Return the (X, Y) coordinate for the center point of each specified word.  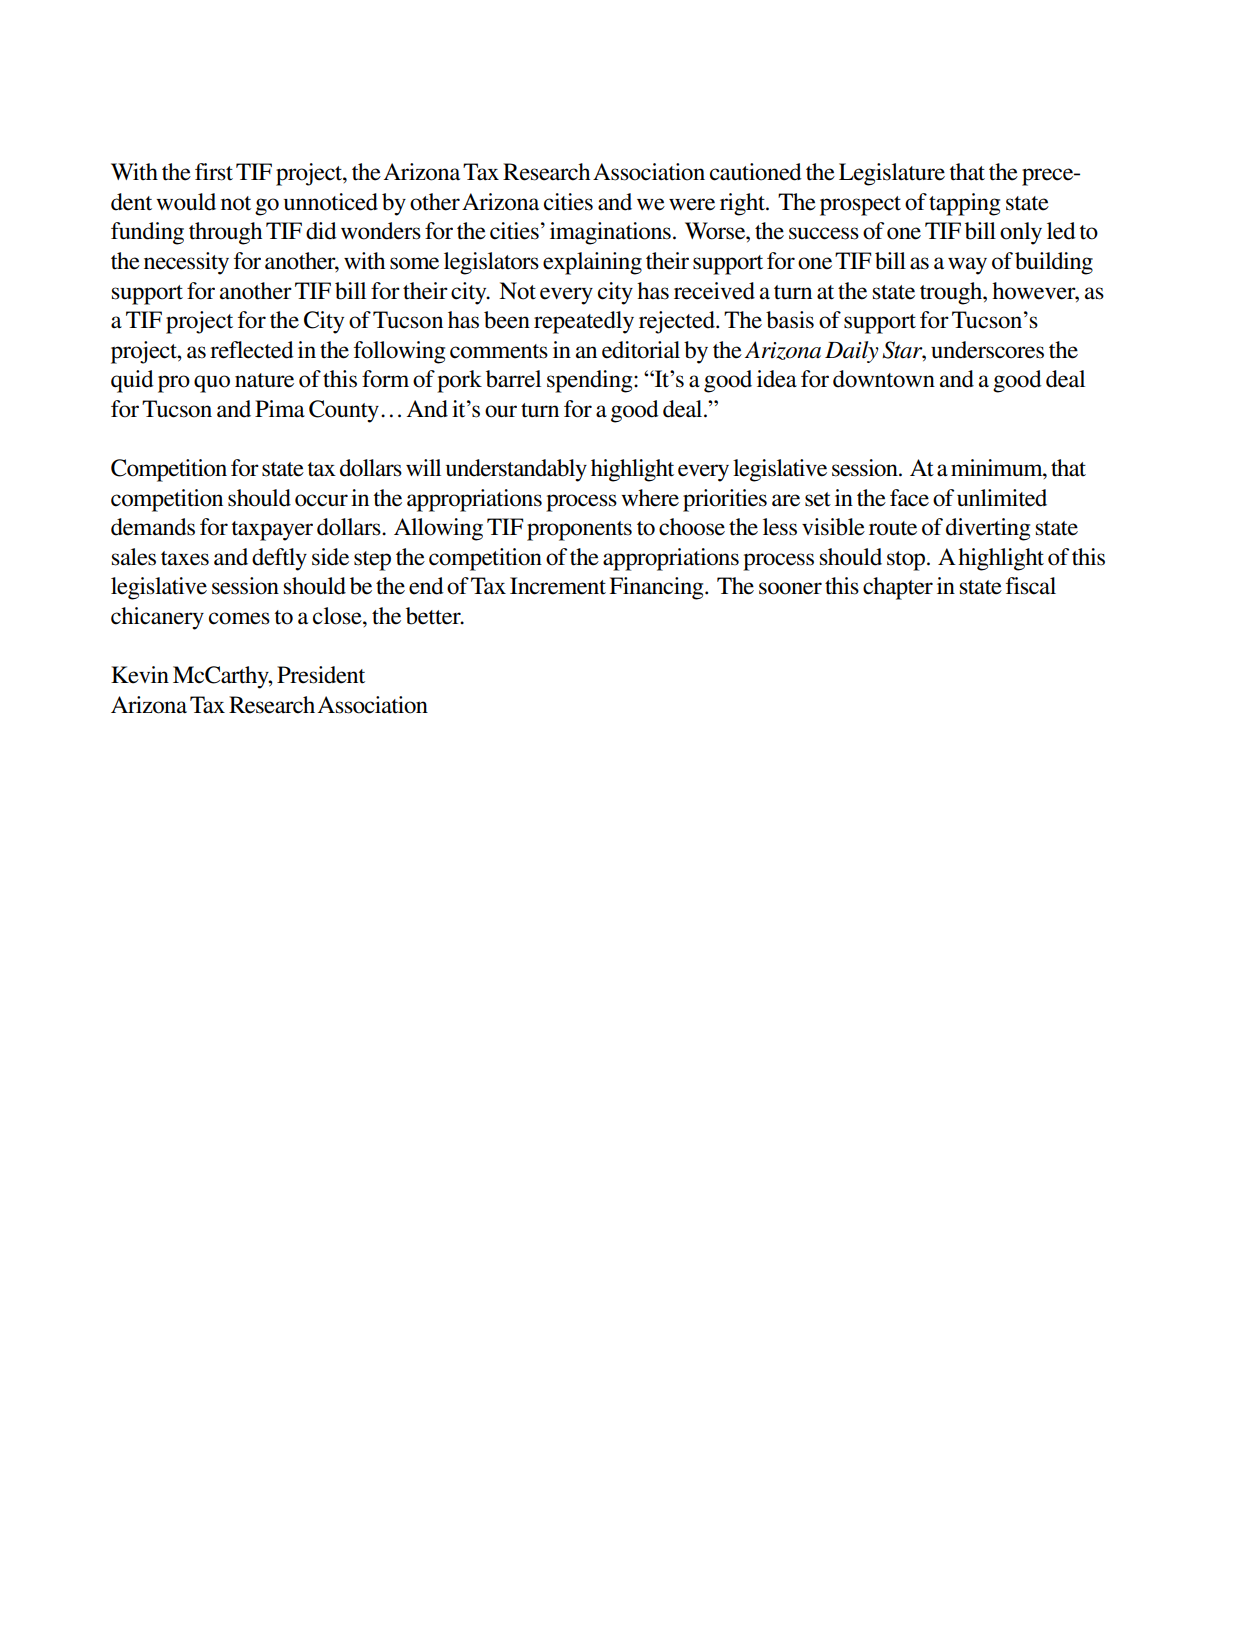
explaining (592, 263)
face (909, 498)
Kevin (140, 675)
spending (591, 381)
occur (321, 500)
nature (264, 380)
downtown (884, 379)
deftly (279, 559)
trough (952, 293)
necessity (186, 263)
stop (907, 561)
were (692, 204)
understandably (516, 470)
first (214, 172)
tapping (964, 204)
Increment (558, 586)
